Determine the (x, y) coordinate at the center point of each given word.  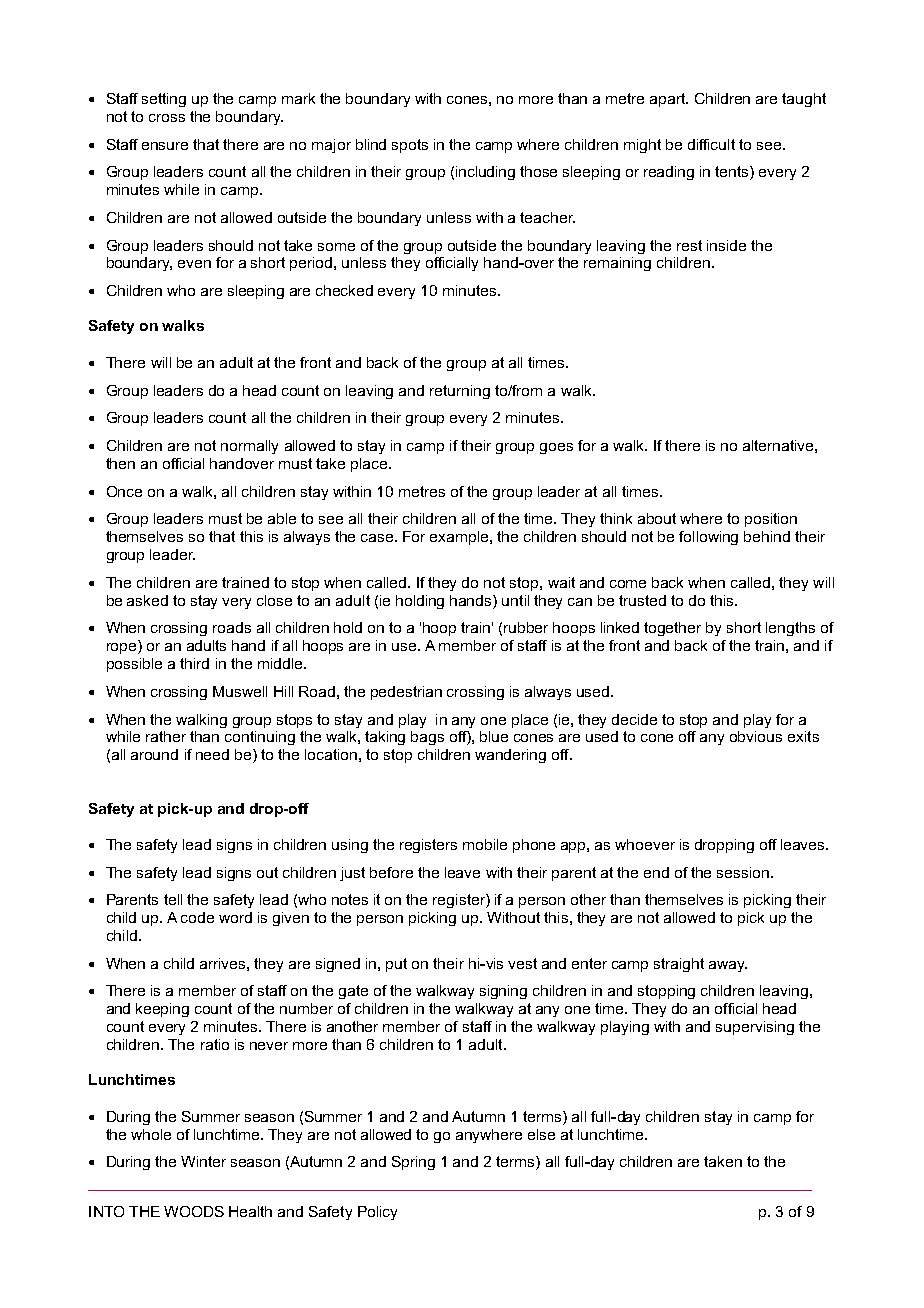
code (197, 917)
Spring (413, 1163)
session (743, 872)
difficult (711, 144)
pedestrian (406, 693)
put (396, 965)
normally (249, 447)
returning (460, 392)
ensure (165, 146)
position (771, 520)
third (194, 663)
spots (410, 146)
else (541, 1134)
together (672, 629)
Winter (203, 1161)
